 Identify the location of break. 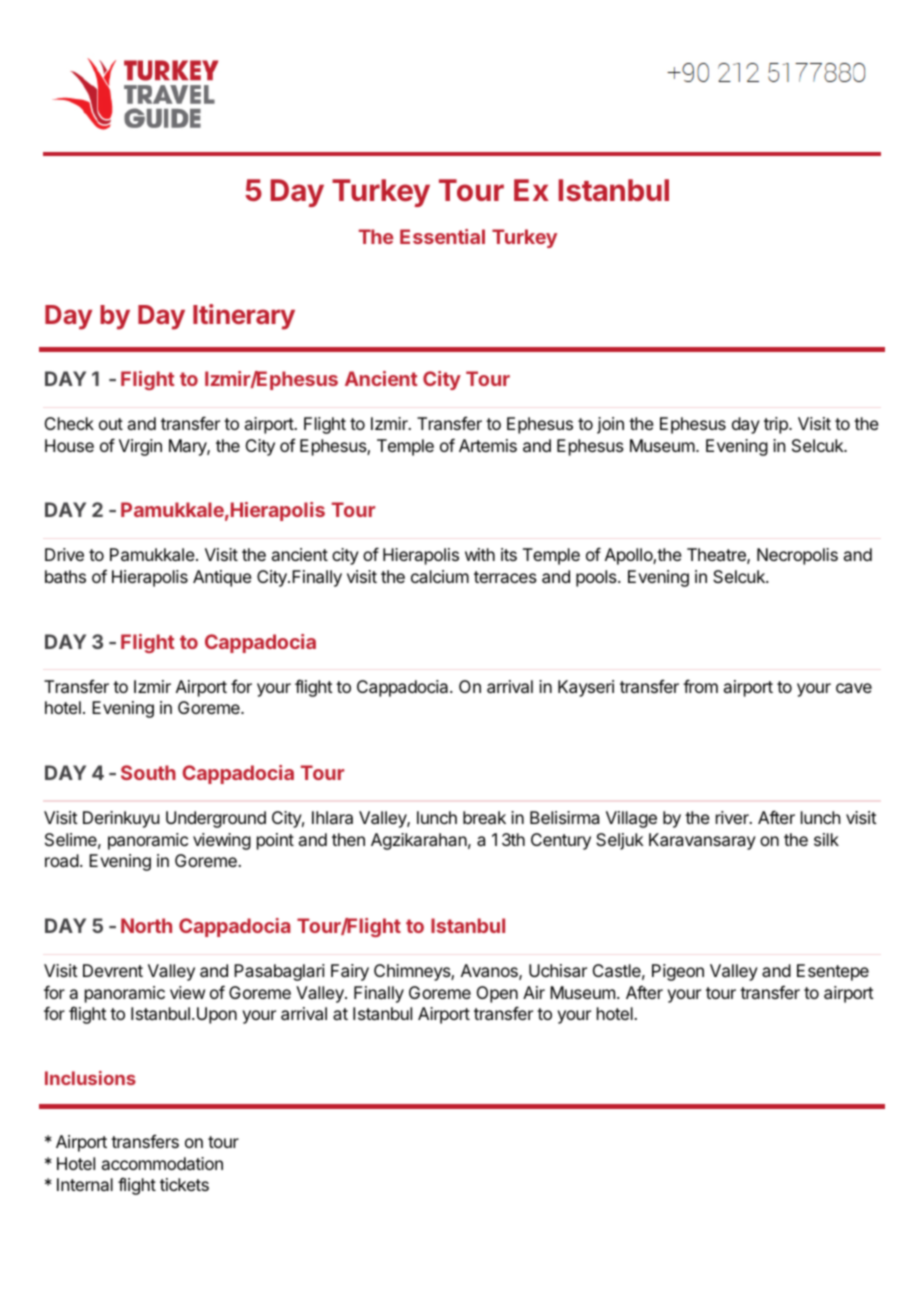
(484, 817).
